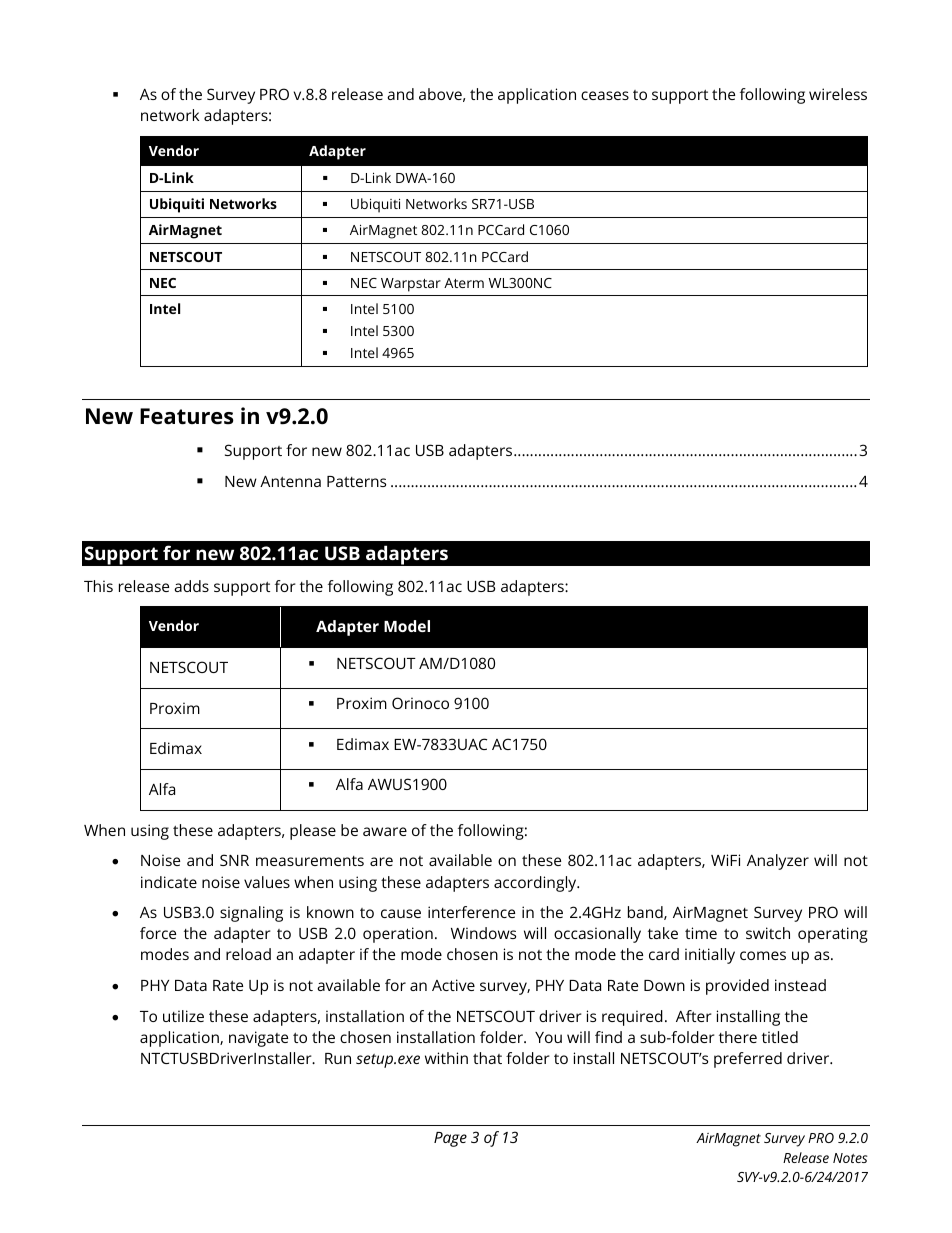  I want to click on Antenna, so click(290, 481).
